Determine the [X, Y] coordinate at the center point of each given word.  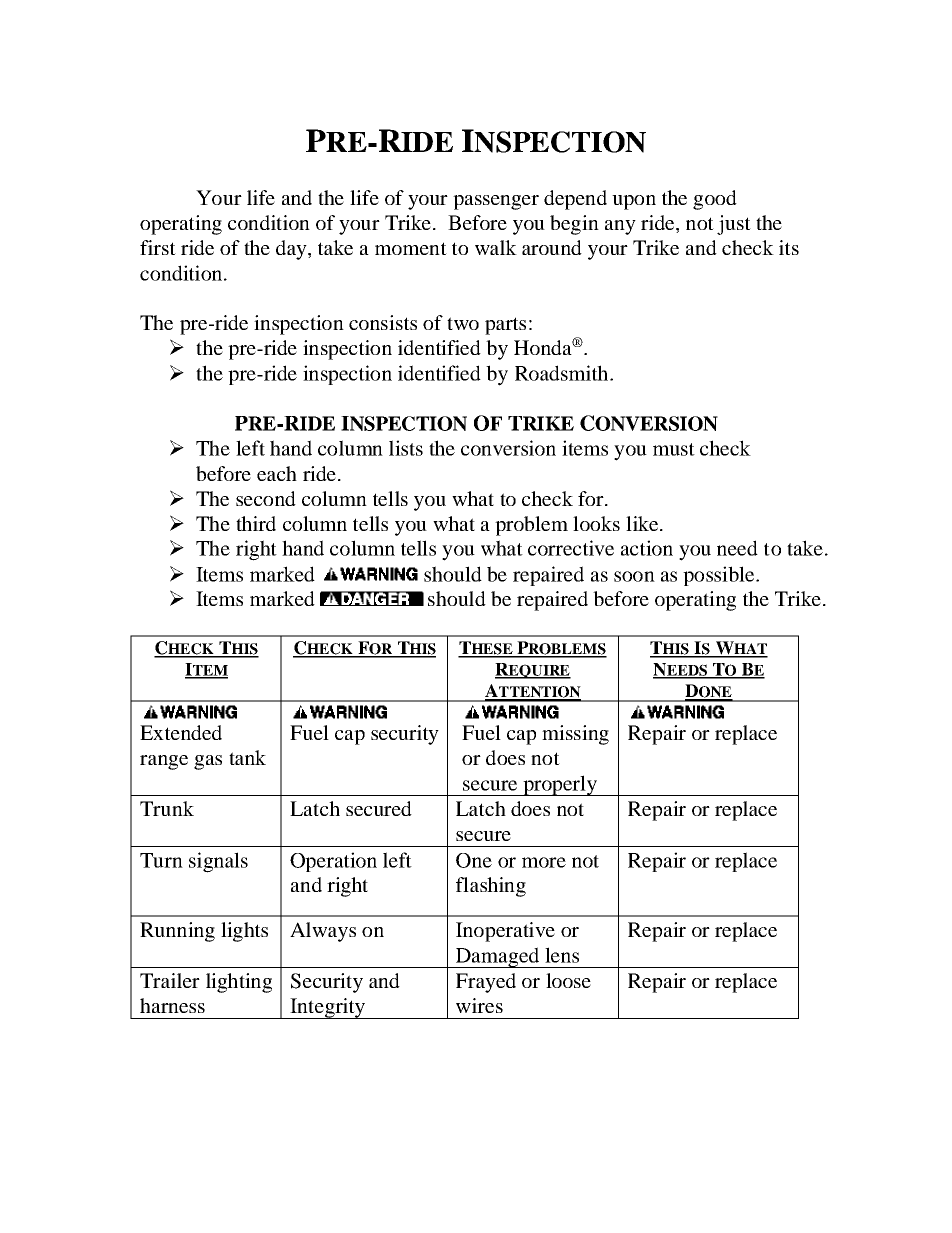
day [292, 250]
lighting [239, 983]
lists [406, 448]
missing [575, 735]
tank [247, 757]
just [734, 225]
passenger [496, 202]
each [277, 473]
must [674, 449]
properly [560, 785]
